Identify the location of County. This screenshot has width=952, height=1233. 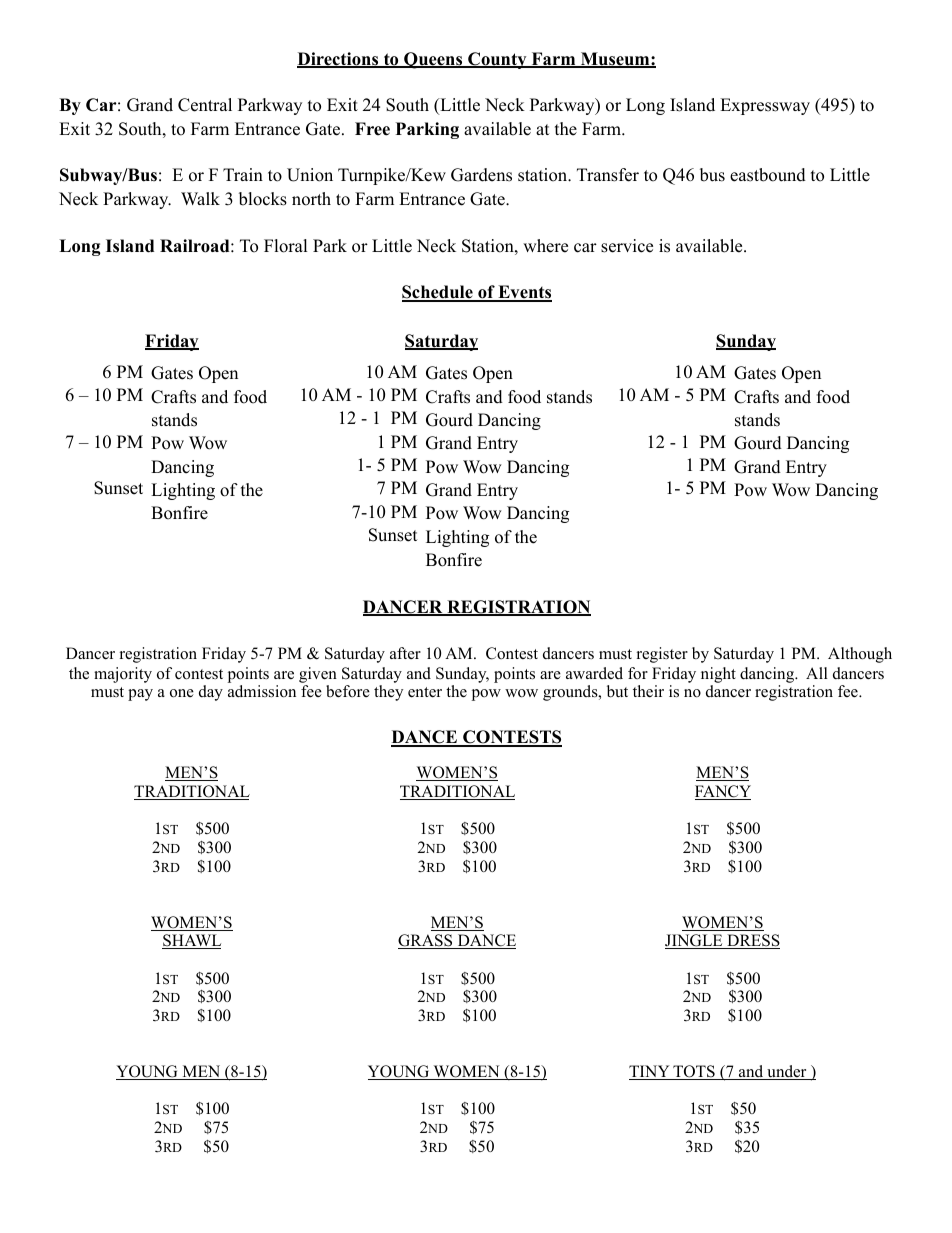
(497, 60).
